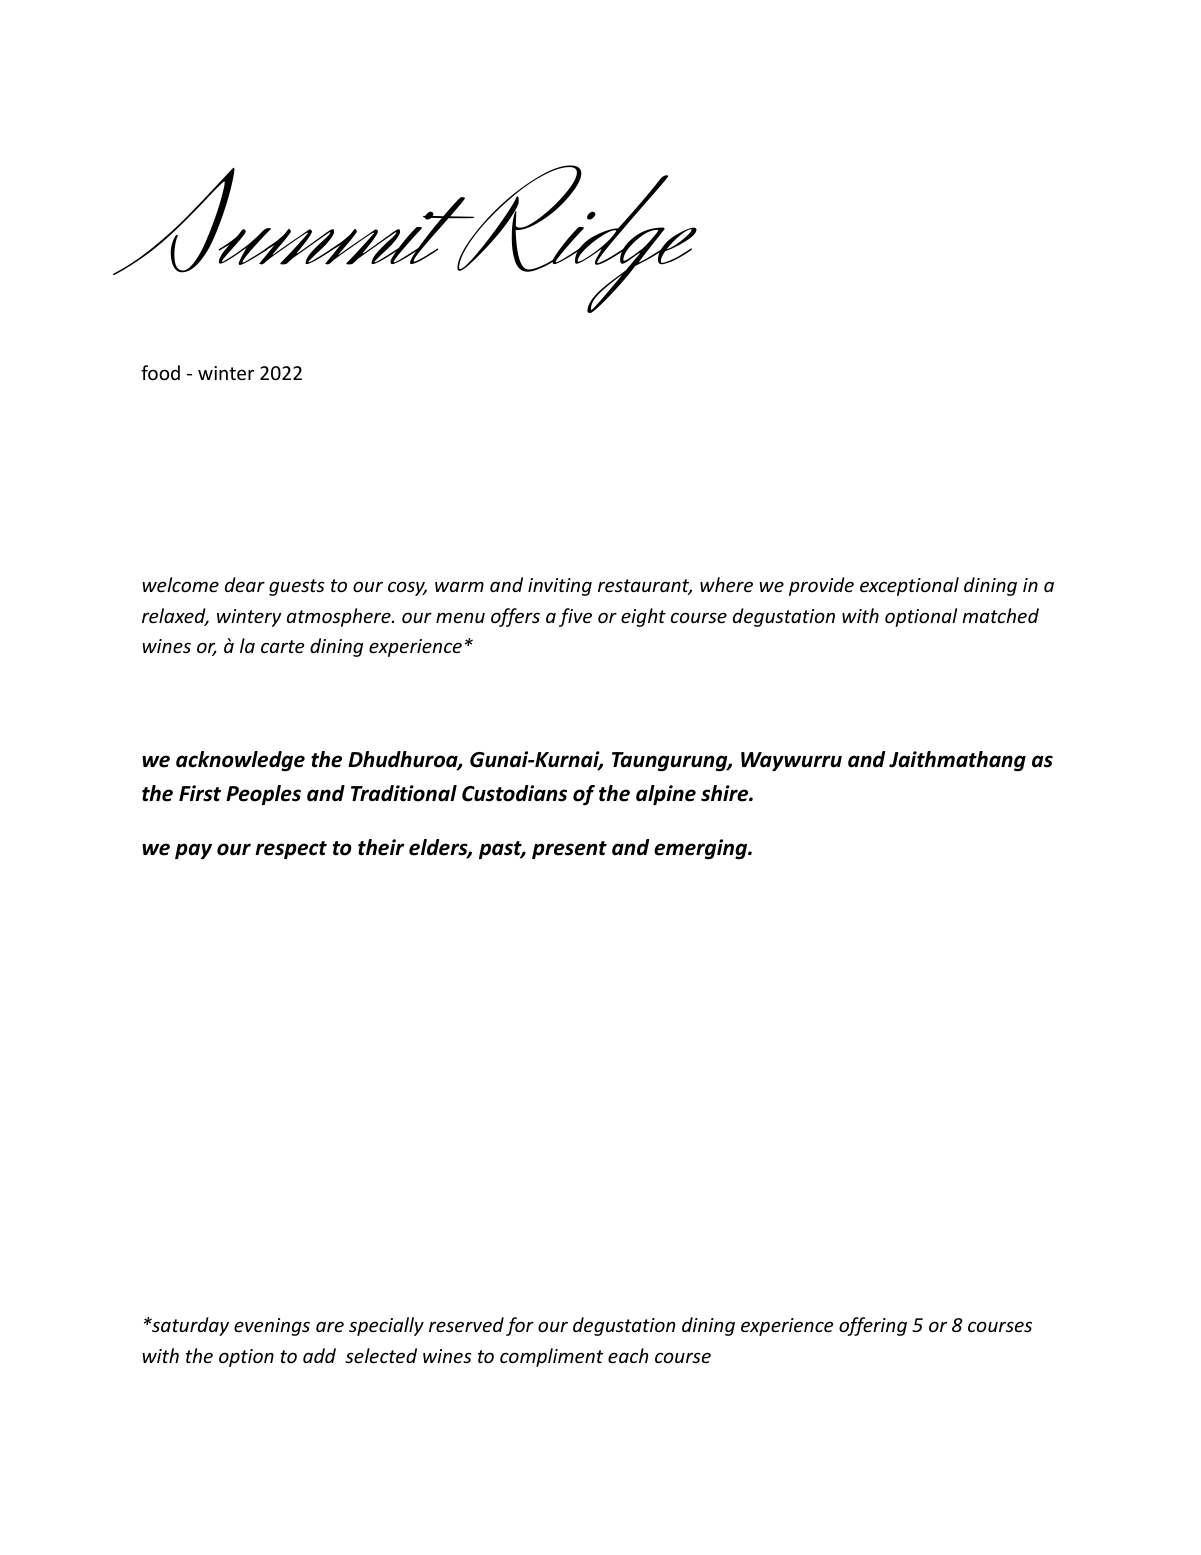  I want to click on respect, so click(291, 850).
